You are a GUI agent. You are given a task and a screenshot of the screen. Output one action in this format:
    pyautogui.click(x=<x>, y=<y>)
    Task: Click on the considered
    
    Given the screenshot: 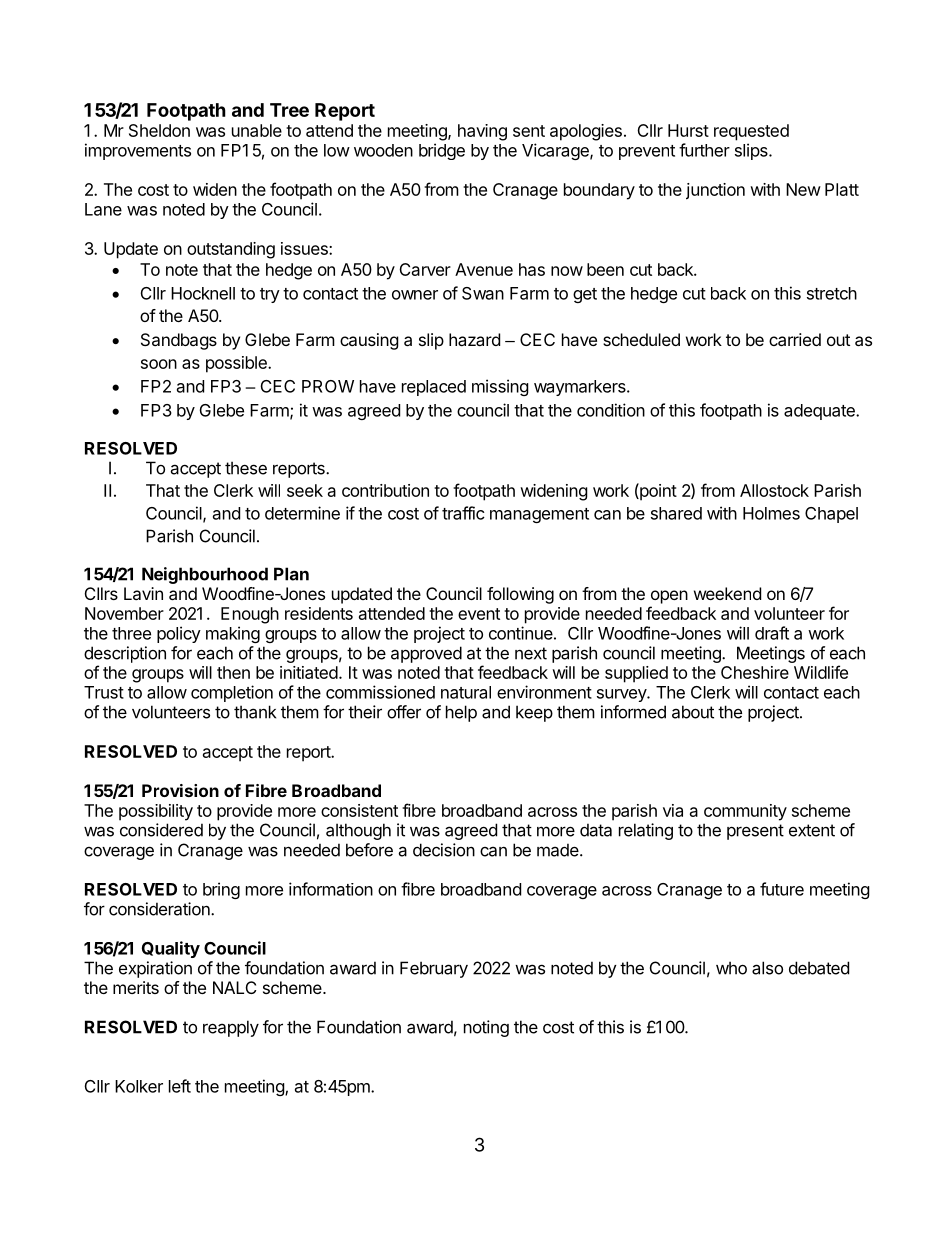 What is the action you would take?
    pyautogui.click(x=161, y=830)
